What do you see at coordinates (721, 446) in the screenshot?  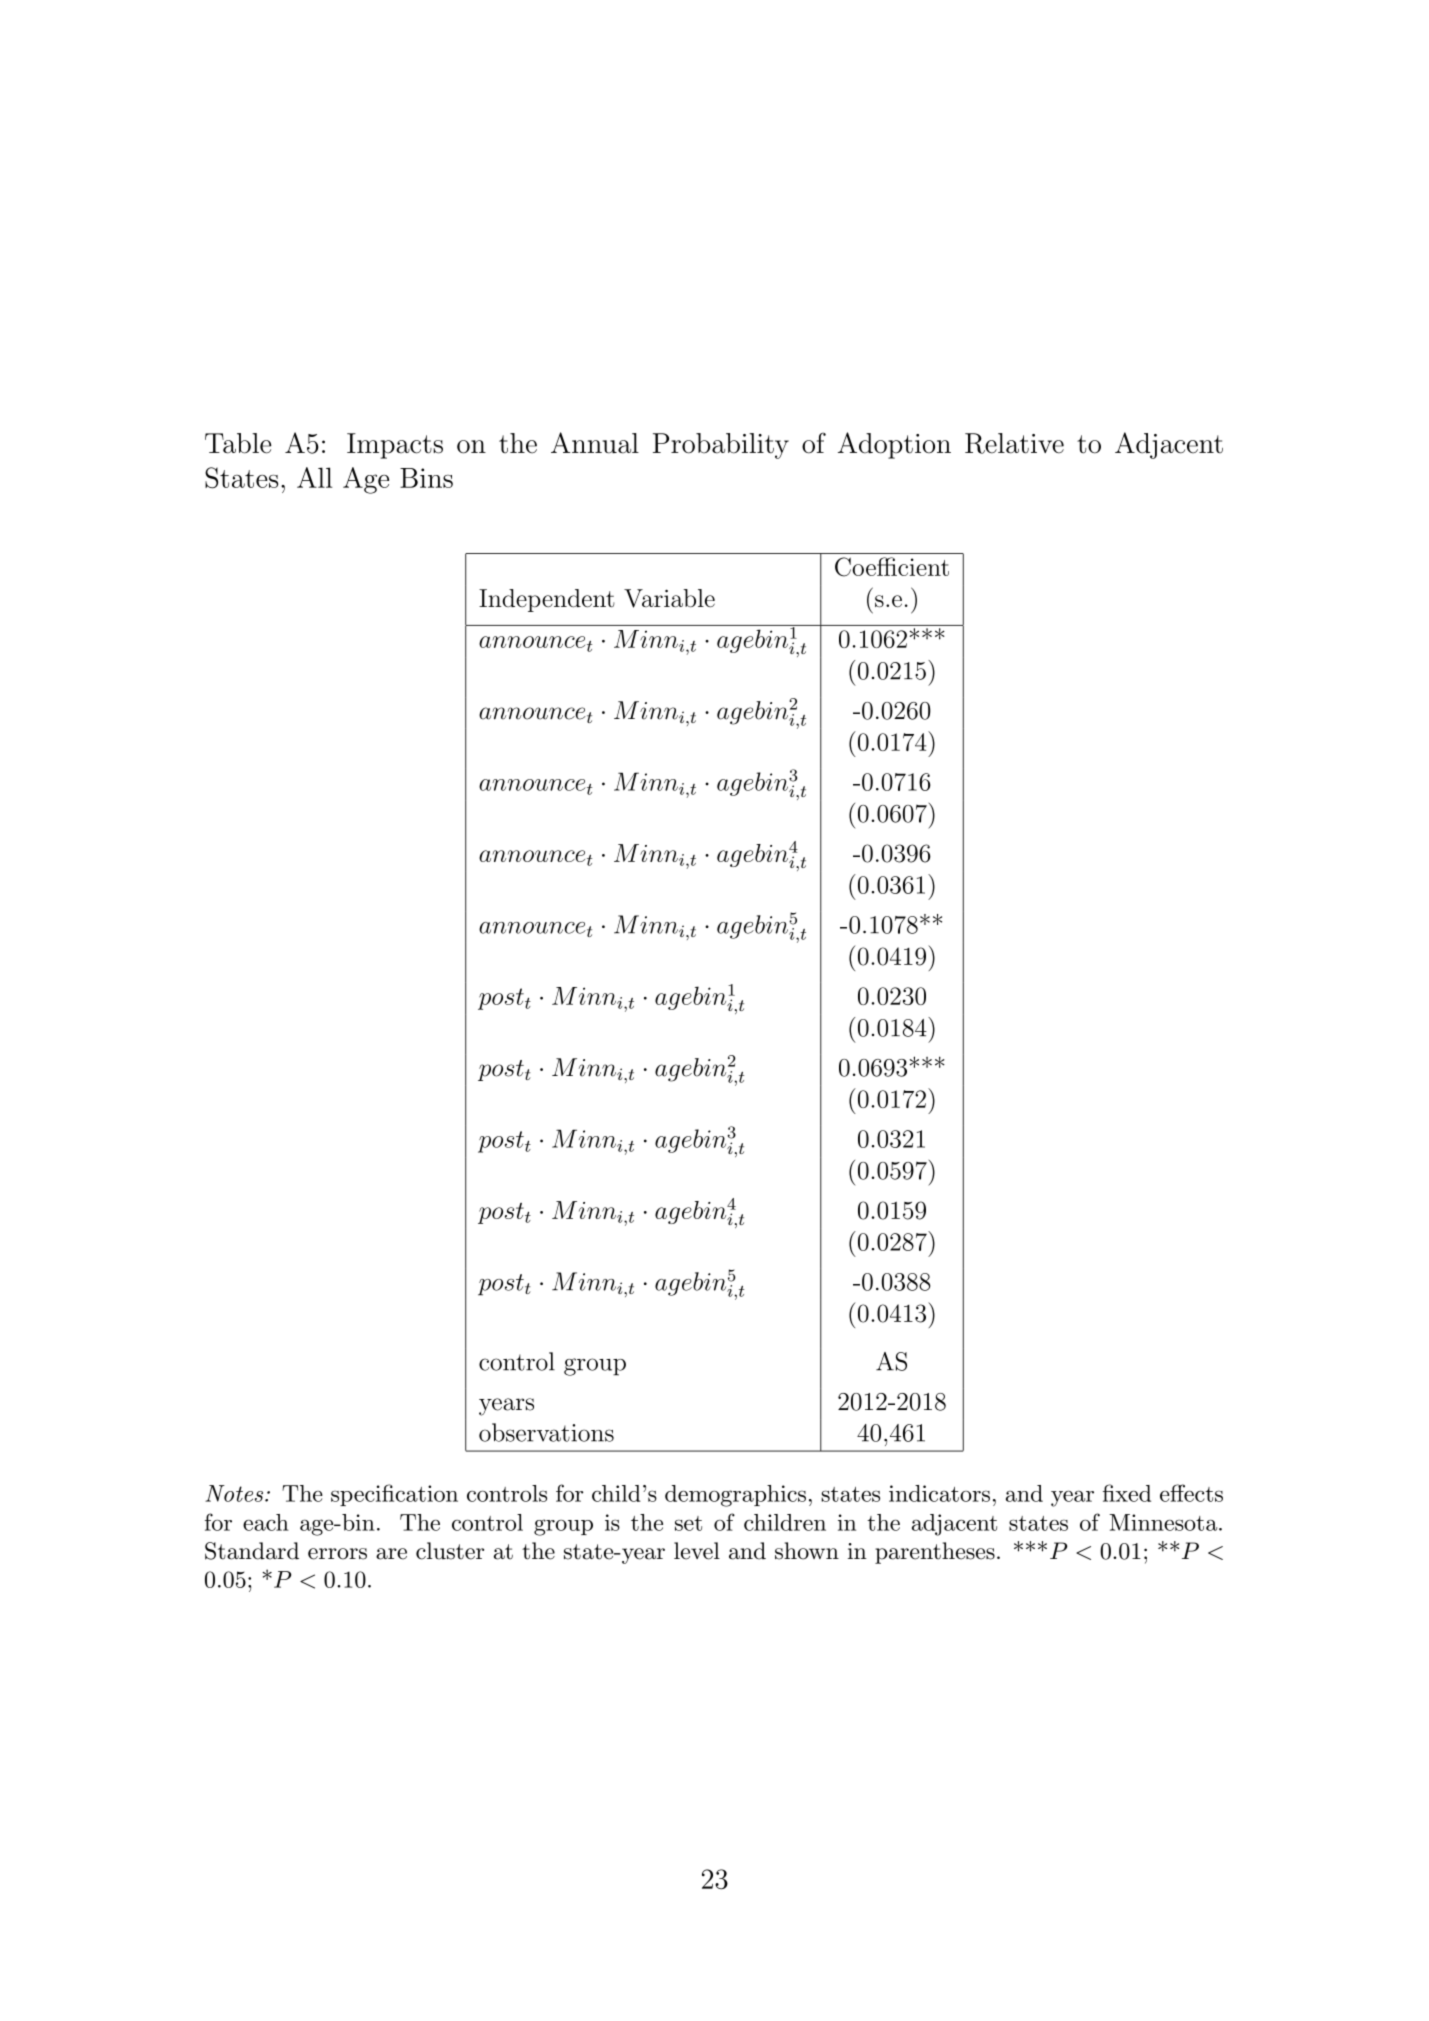 I see `Probability` at bounding box center [721, 446].
